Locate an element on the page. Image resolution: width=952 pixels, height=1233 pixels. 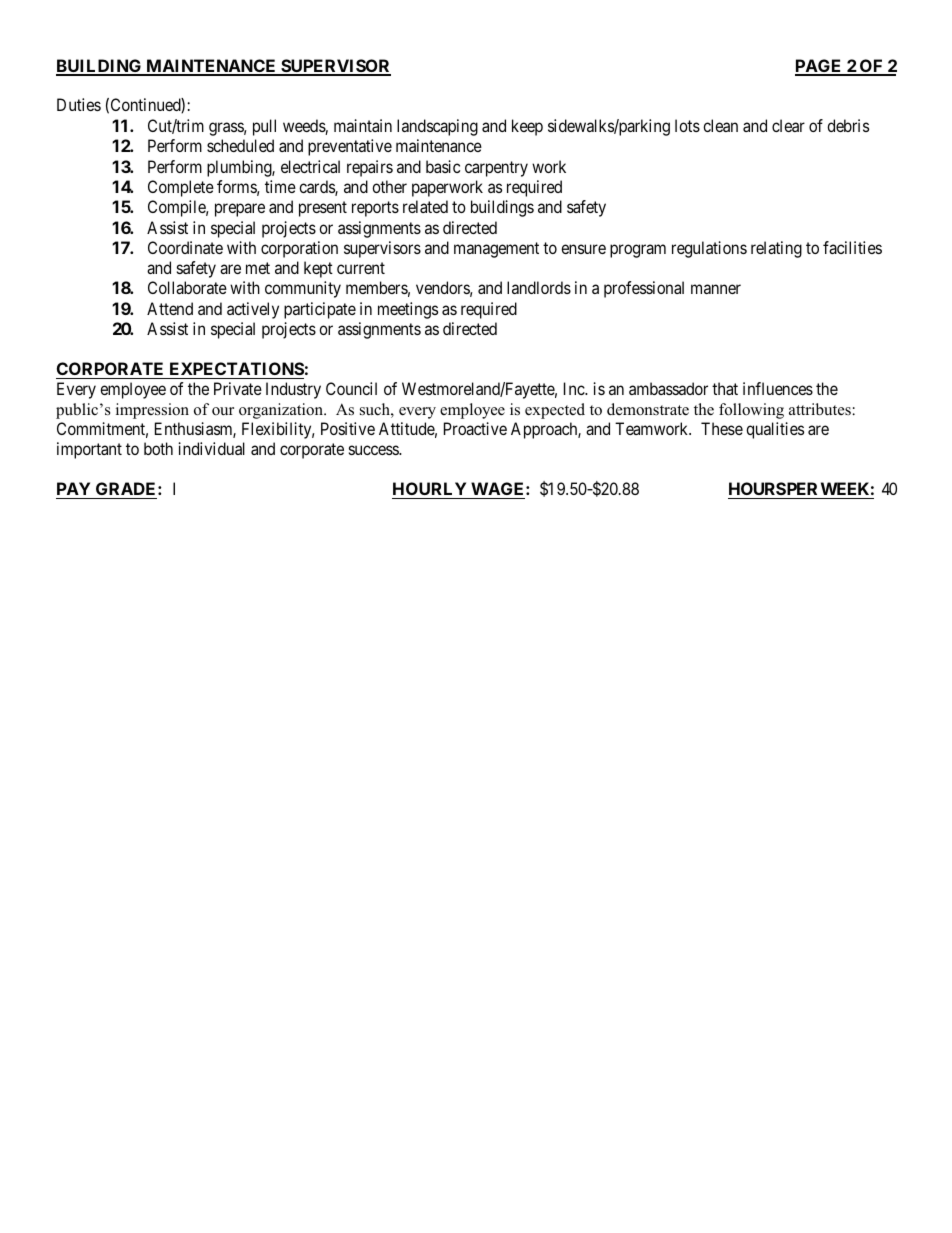
landlords is located at coordinates (539, 287).
